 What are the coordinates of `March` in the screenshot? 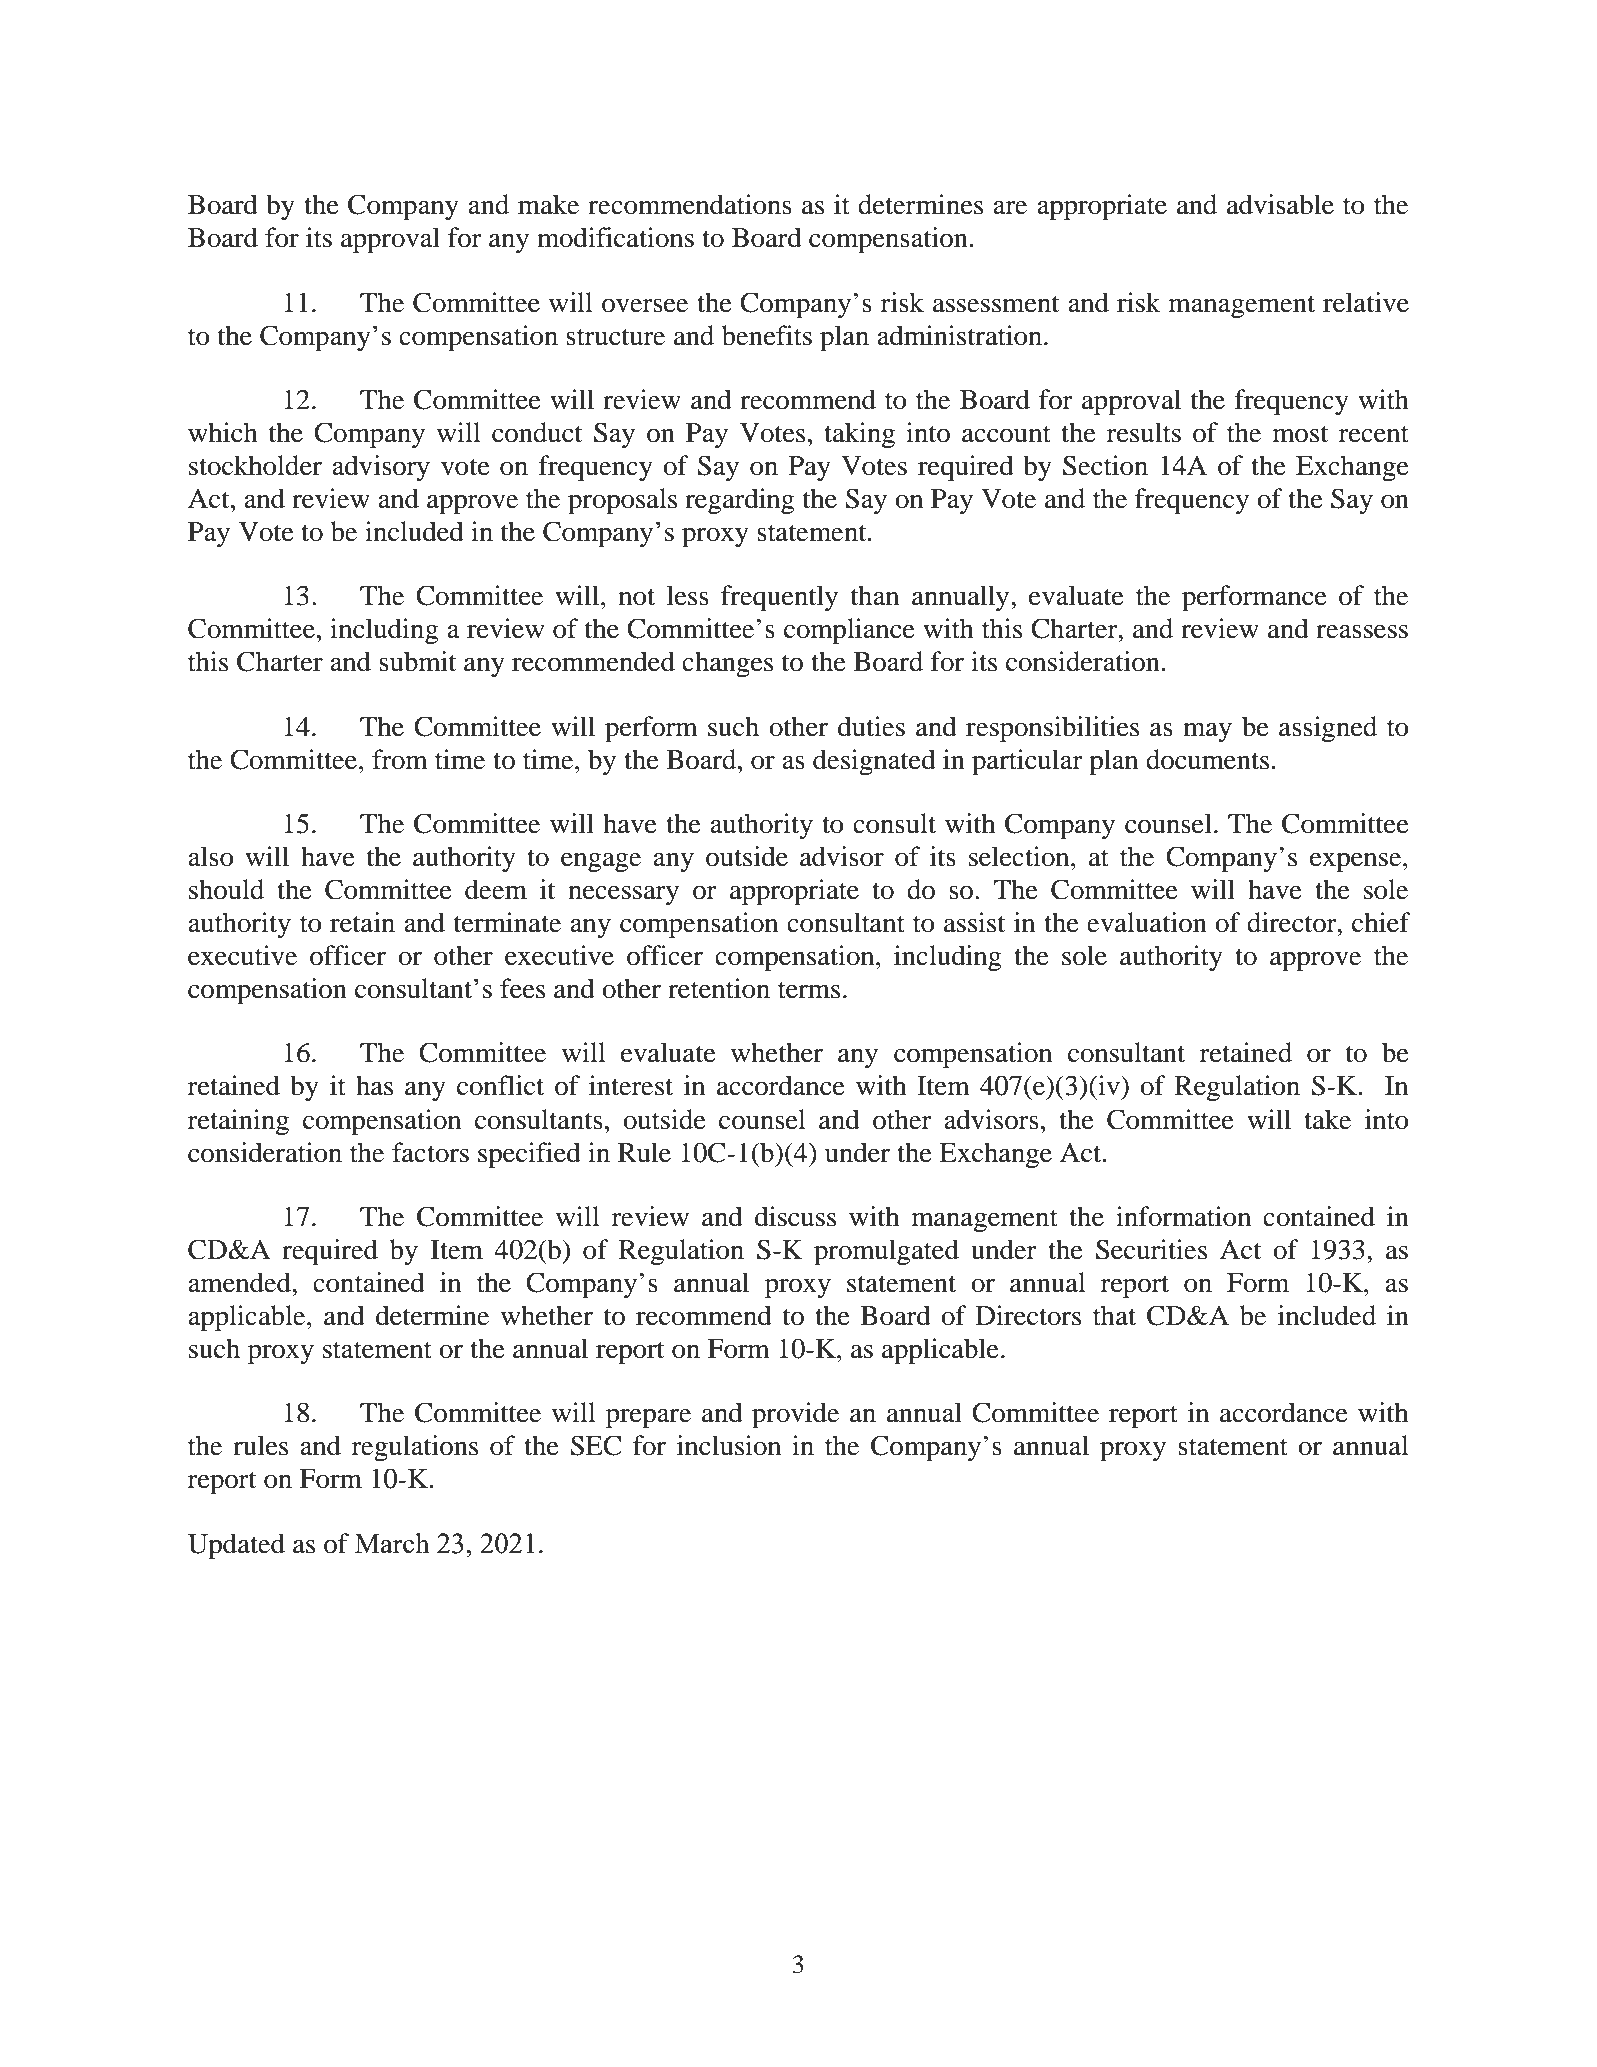 It's located at (392, 1543).
